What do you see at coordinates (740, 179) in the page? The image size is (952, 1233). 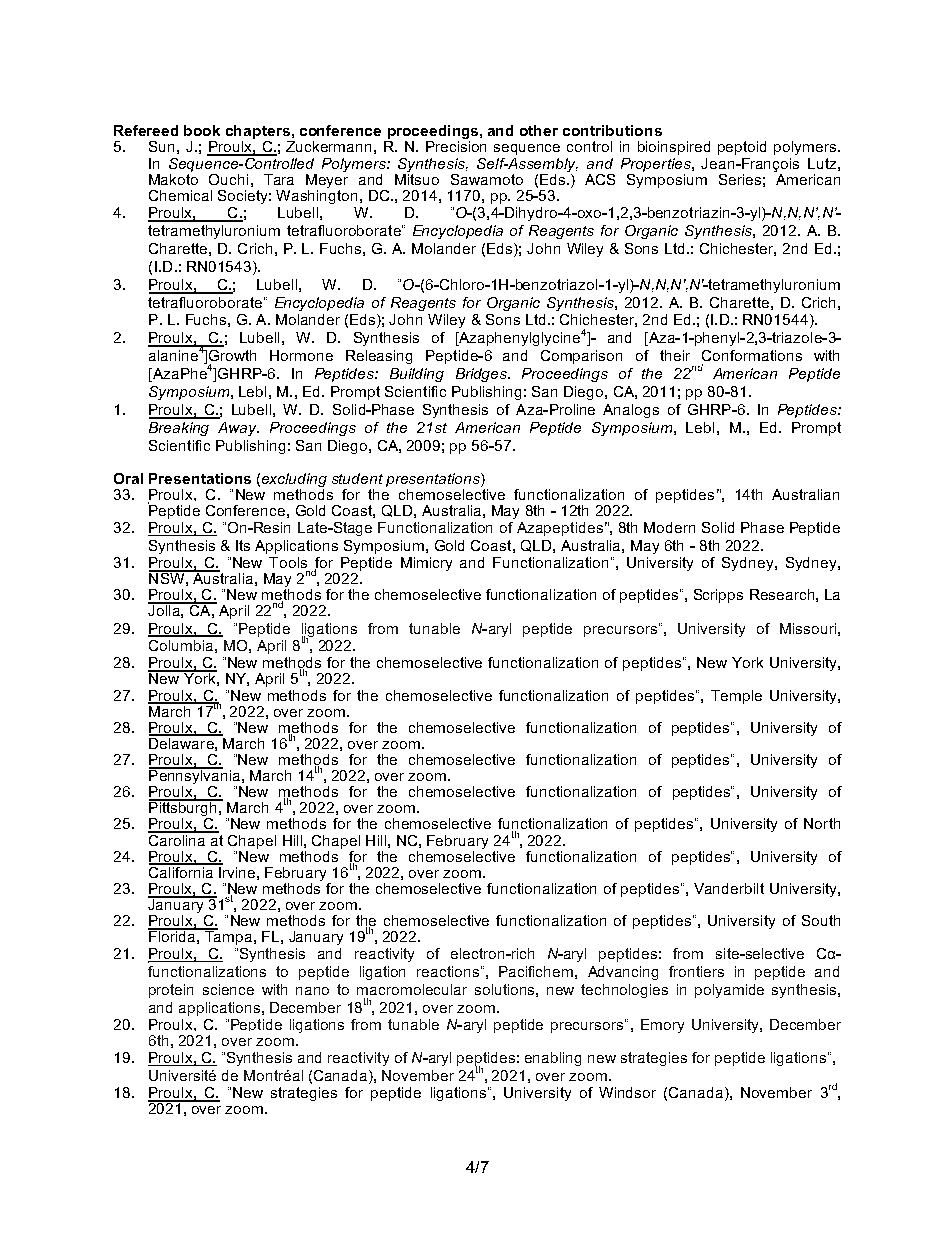 I see `Series` at bounding box center [740, 179].
